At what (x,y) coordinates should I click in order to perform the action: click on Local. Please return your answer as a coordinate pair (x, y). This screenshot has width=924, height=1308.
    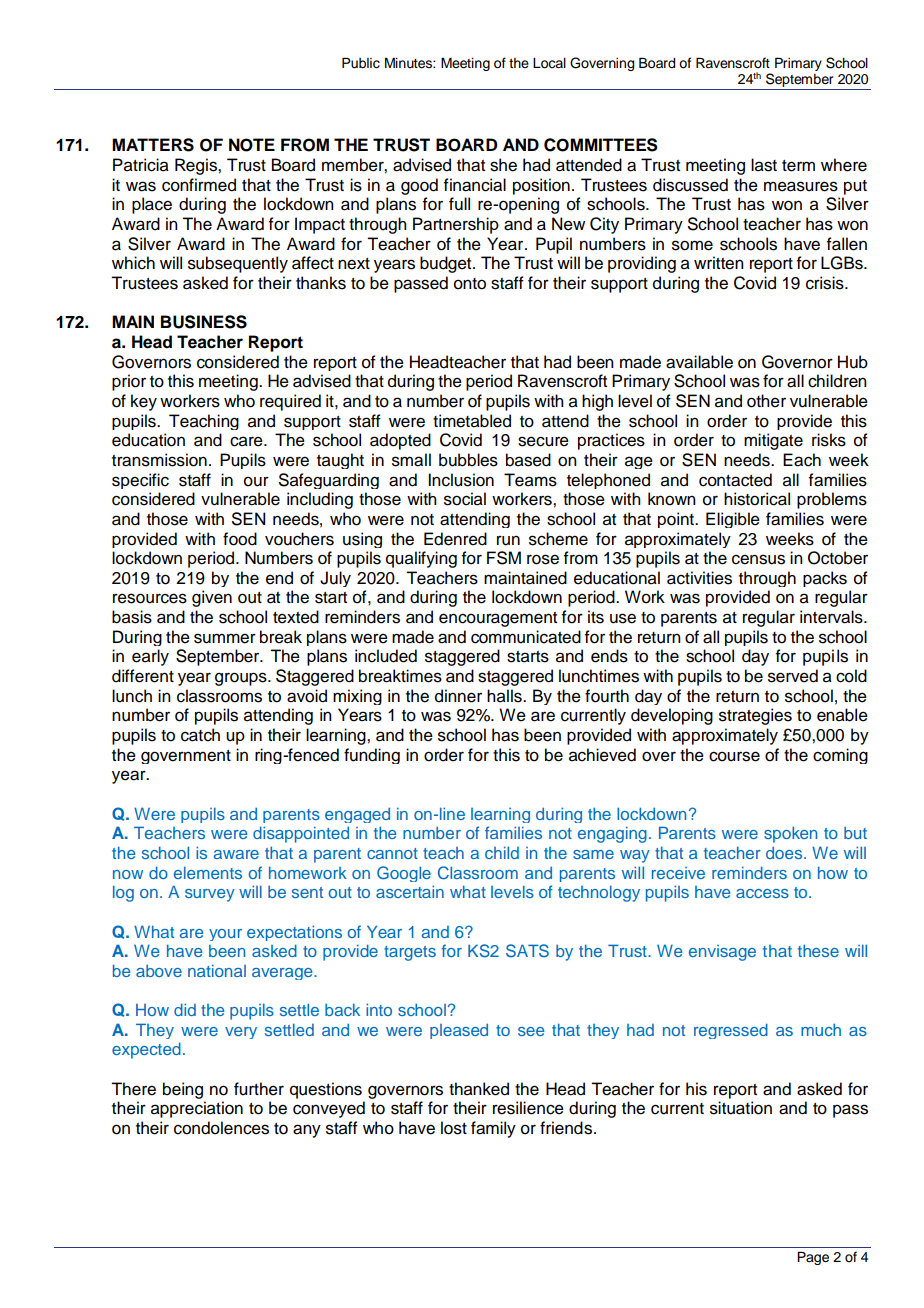
    Looking at the image, I should click on (549, 63).
